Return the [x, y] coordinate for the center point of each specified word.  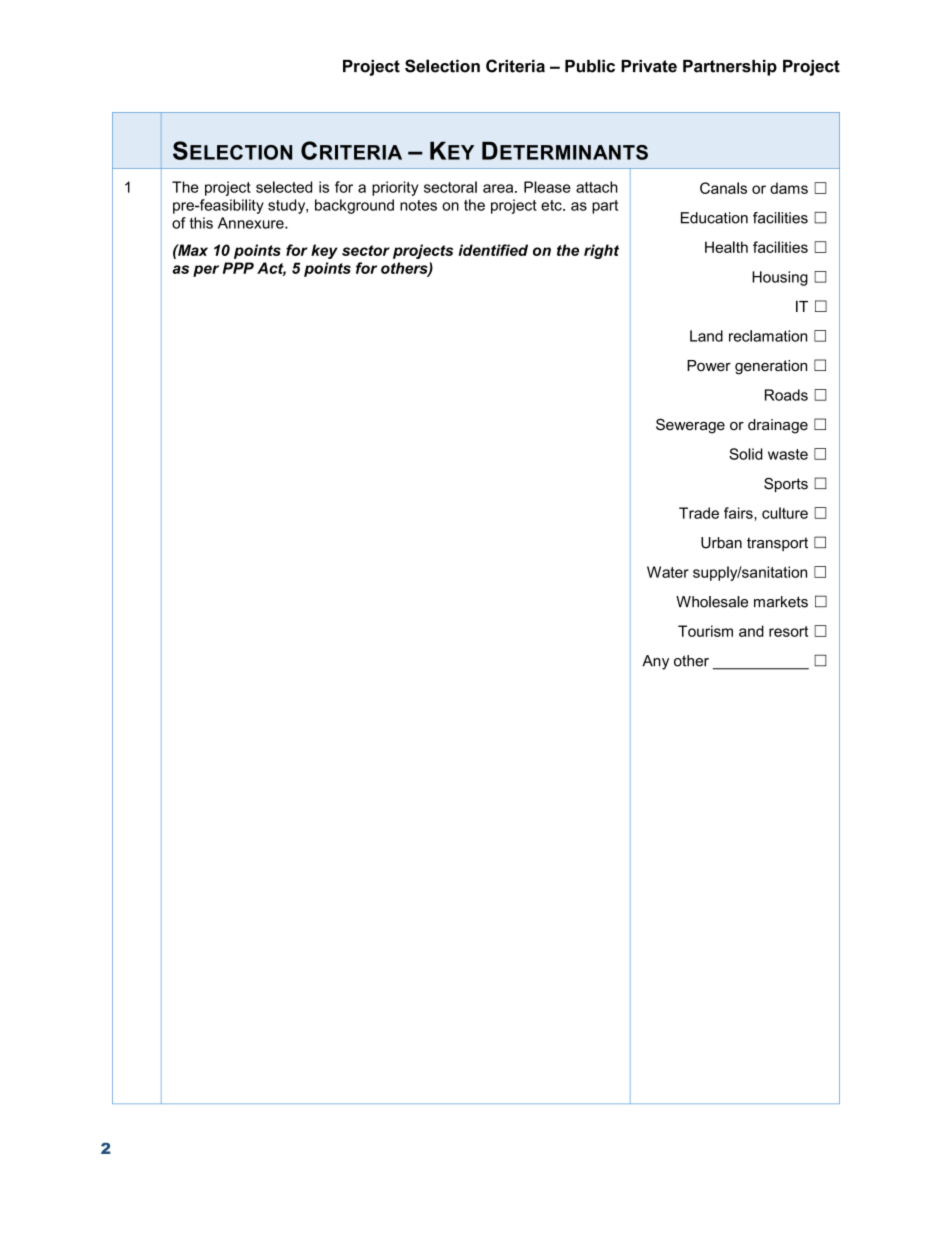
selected [284, 187]
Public [590, 66]
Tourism [705, 631]
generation [771, 367]
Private [649, 66]
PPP [238, 268]
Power [709, 365]
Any [655, 662]
